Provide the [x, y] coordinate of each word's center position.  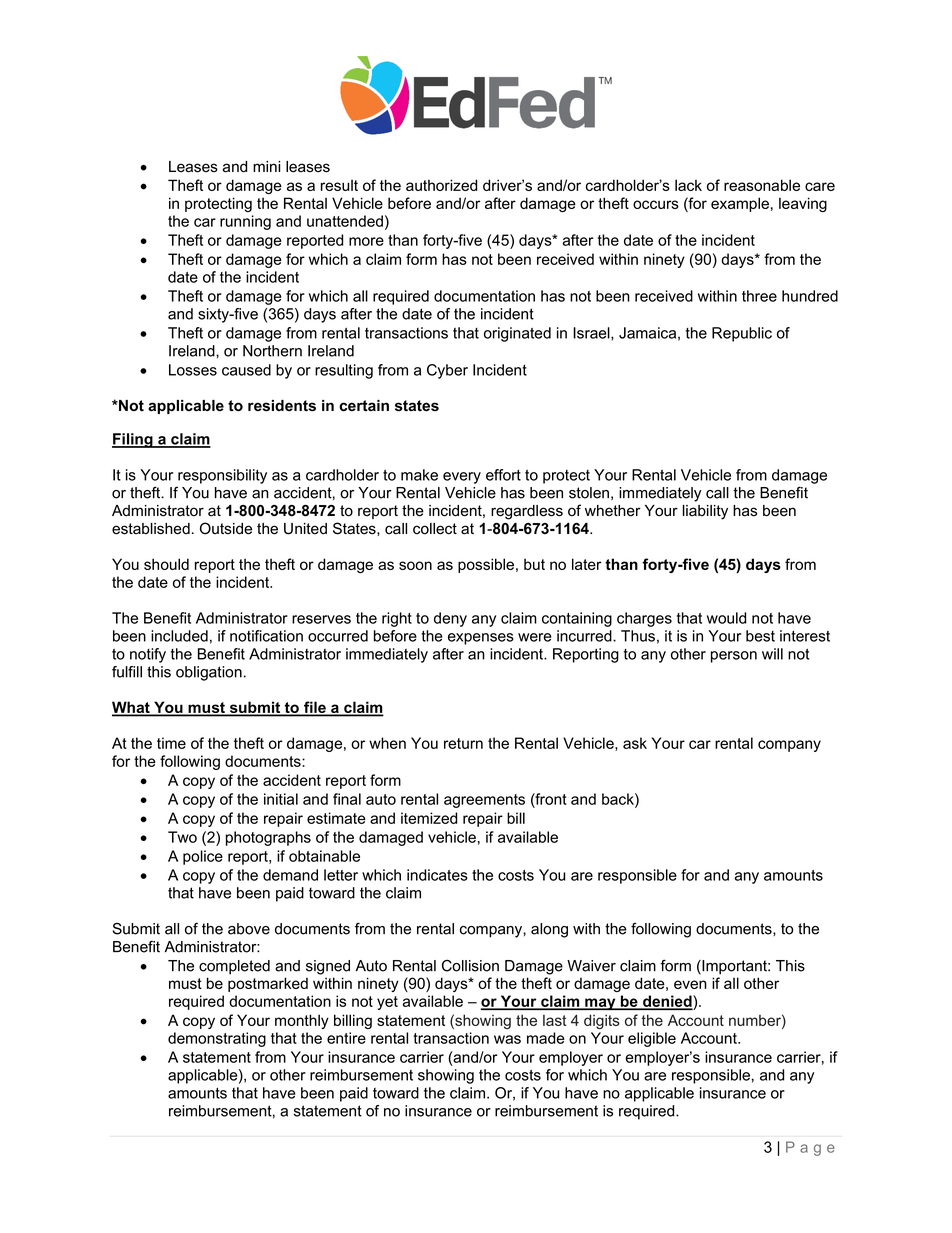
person [734, 657]
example [740, 204]
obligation [209, 673]
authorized [441, 185]
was [507, 1039]
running [245, 222]
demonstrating [217, 1039]
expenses [481, 639]
